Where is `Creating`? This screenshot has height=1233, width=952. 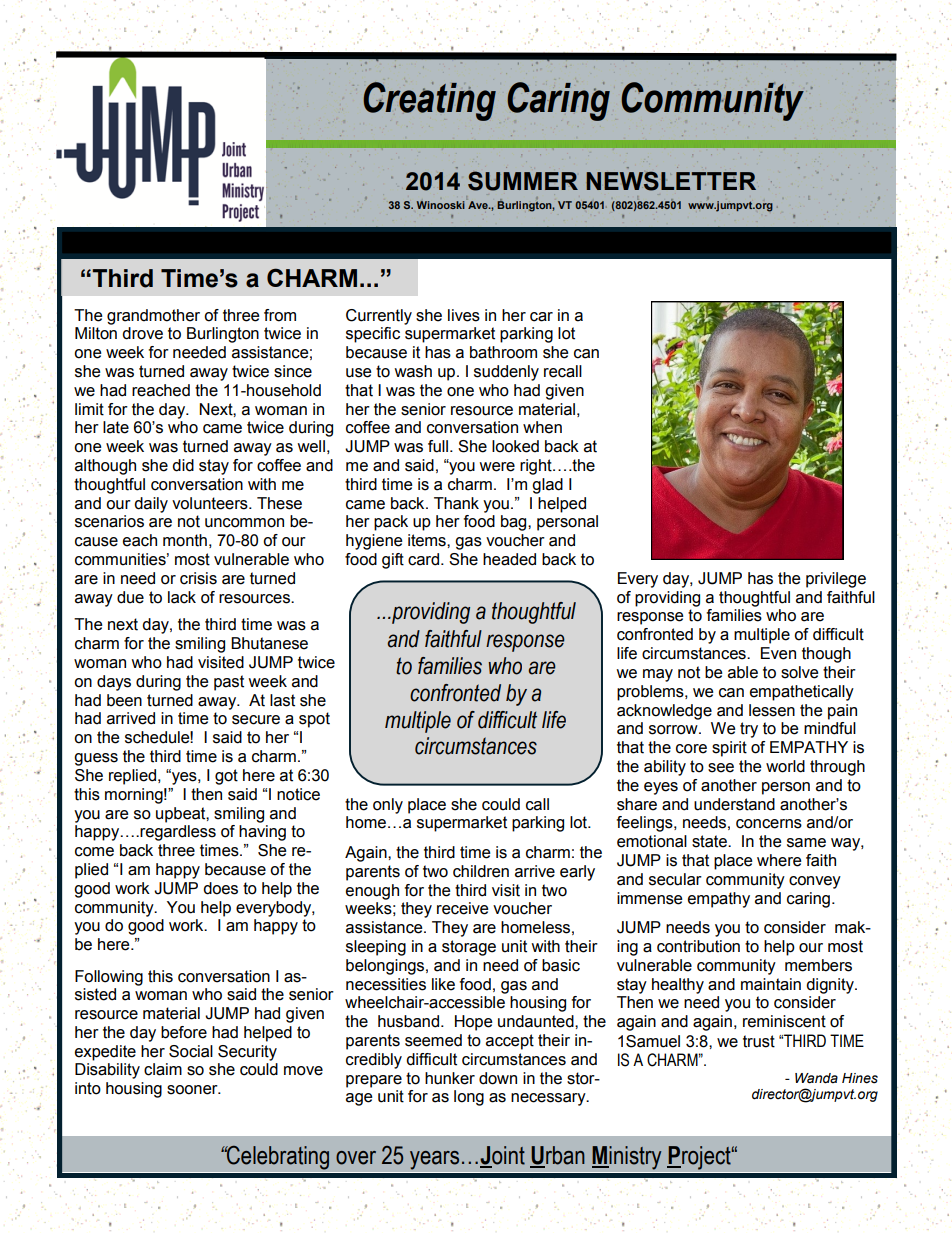 Creating is located at coordinates (429, 101).
